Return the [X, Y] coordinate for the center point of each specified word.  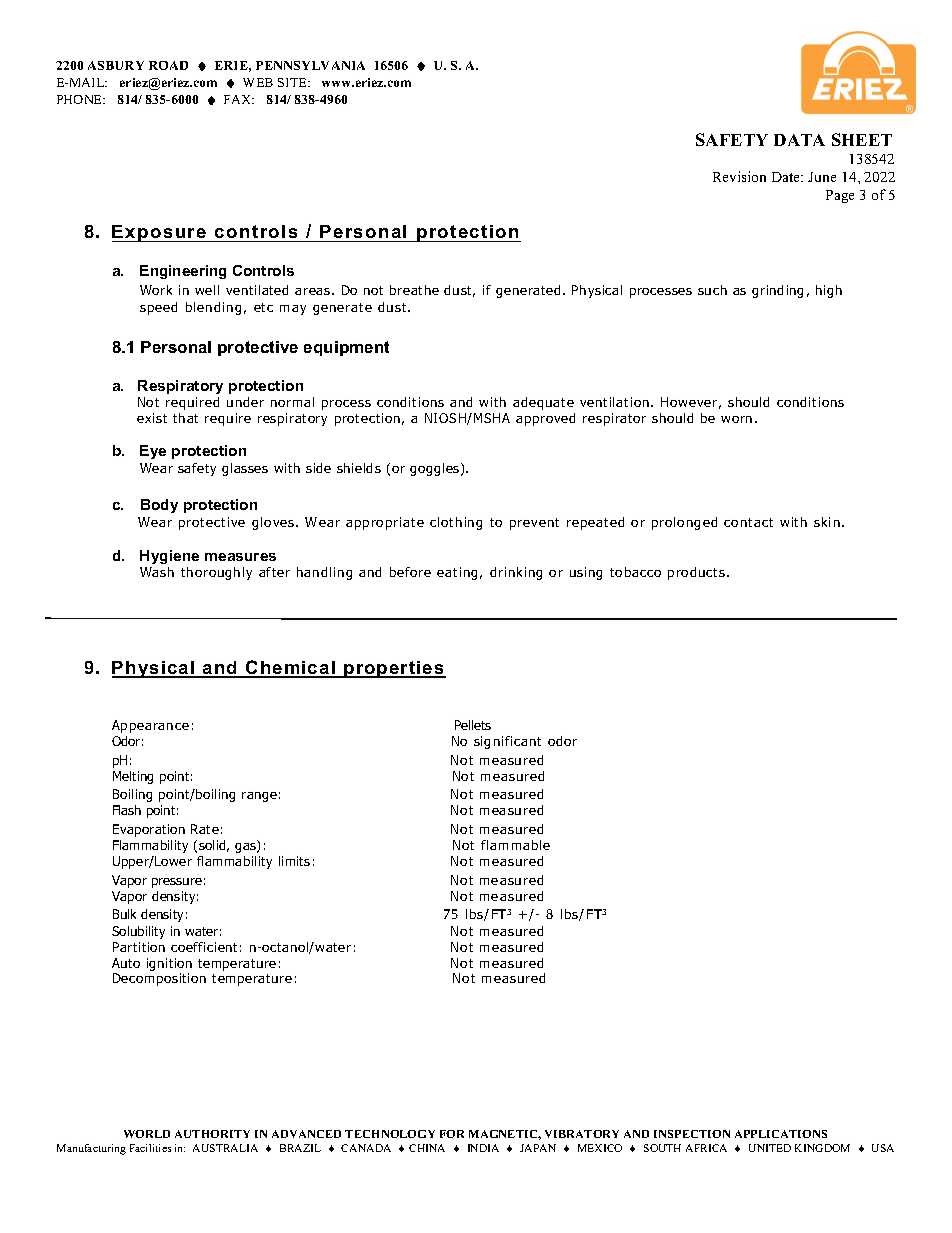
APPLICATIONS [781, 1134]
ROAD [168, 65]
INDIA [483, 1148]
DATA [799, 140]
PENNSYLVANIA [310, 65]
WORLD [147, 1134]
